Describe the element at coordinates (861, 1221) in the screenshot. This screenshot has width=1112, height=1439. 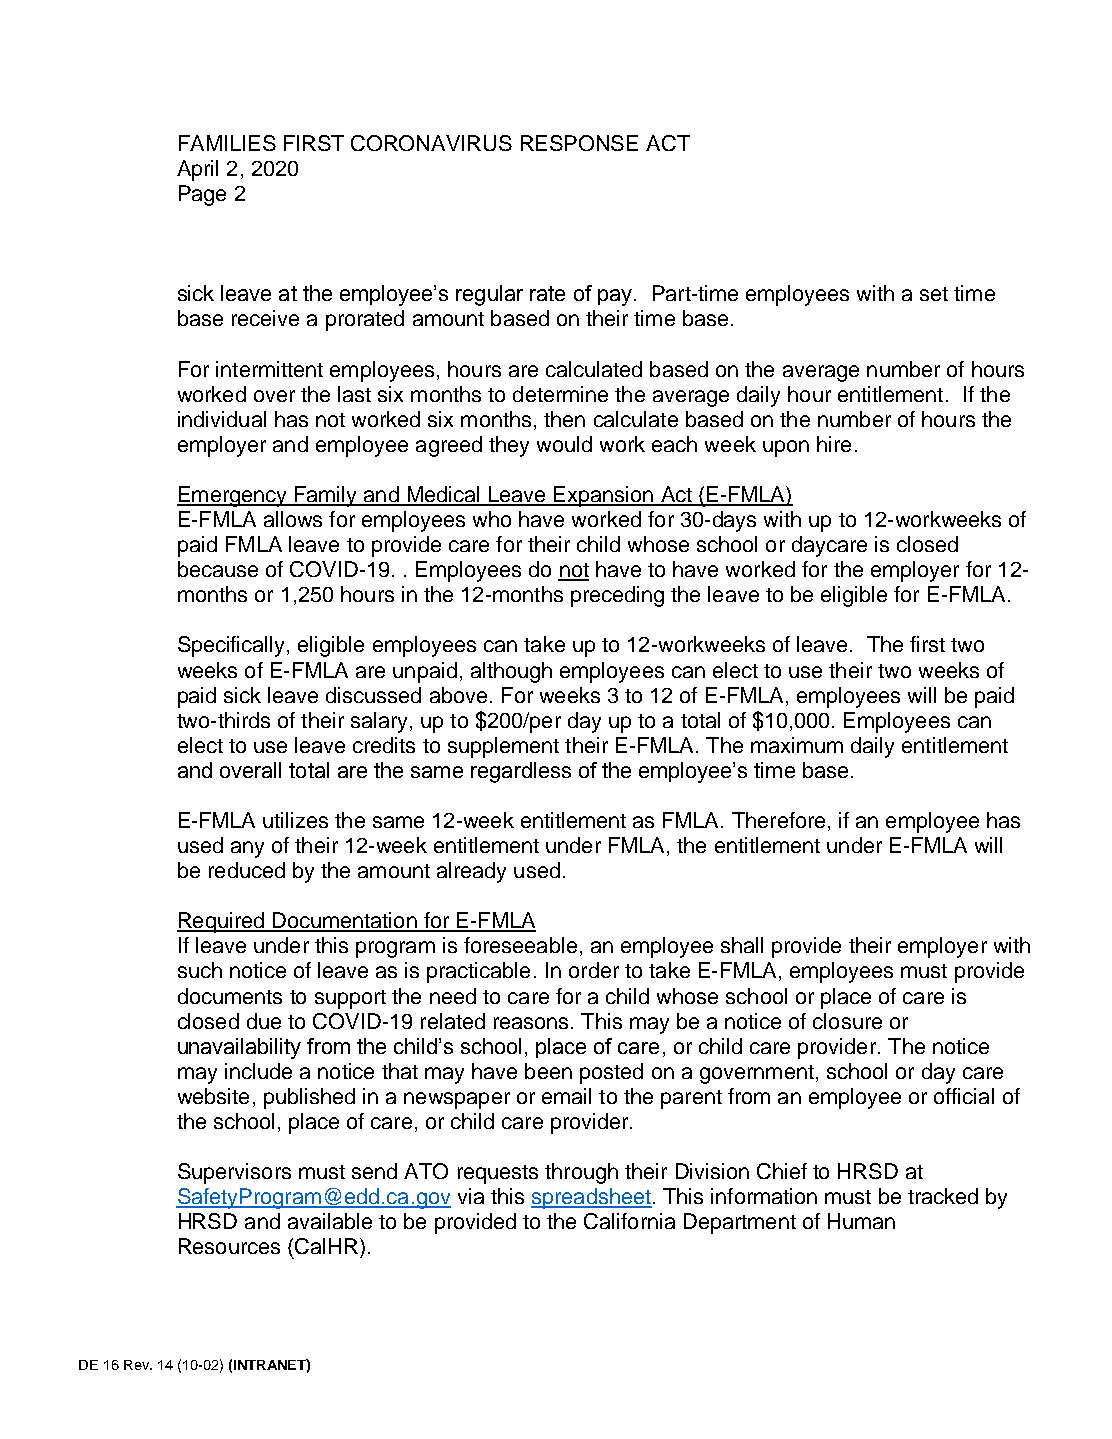
I see `Human` at that location.
